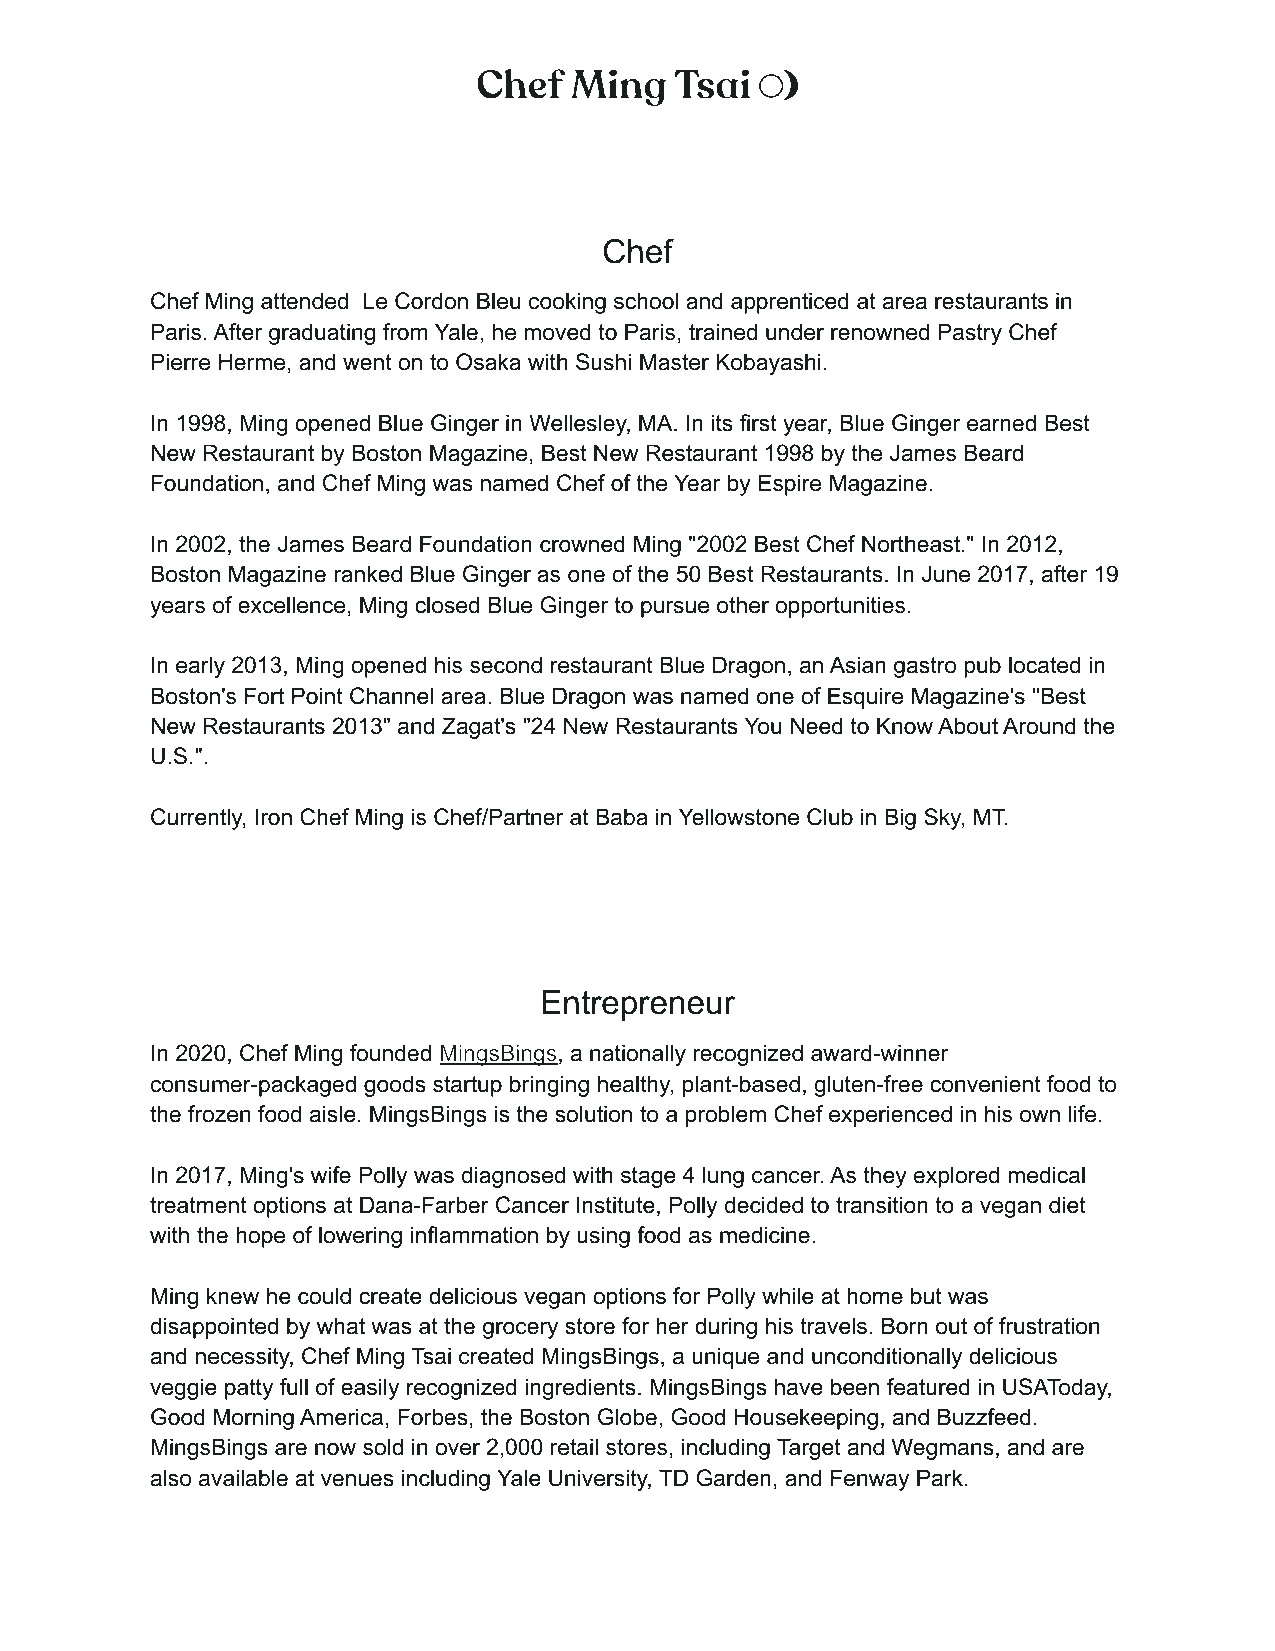  What do you see at coordinates (970, 334) in the screenshot?
I see `Pastry` at bounding box center [970, 334].
